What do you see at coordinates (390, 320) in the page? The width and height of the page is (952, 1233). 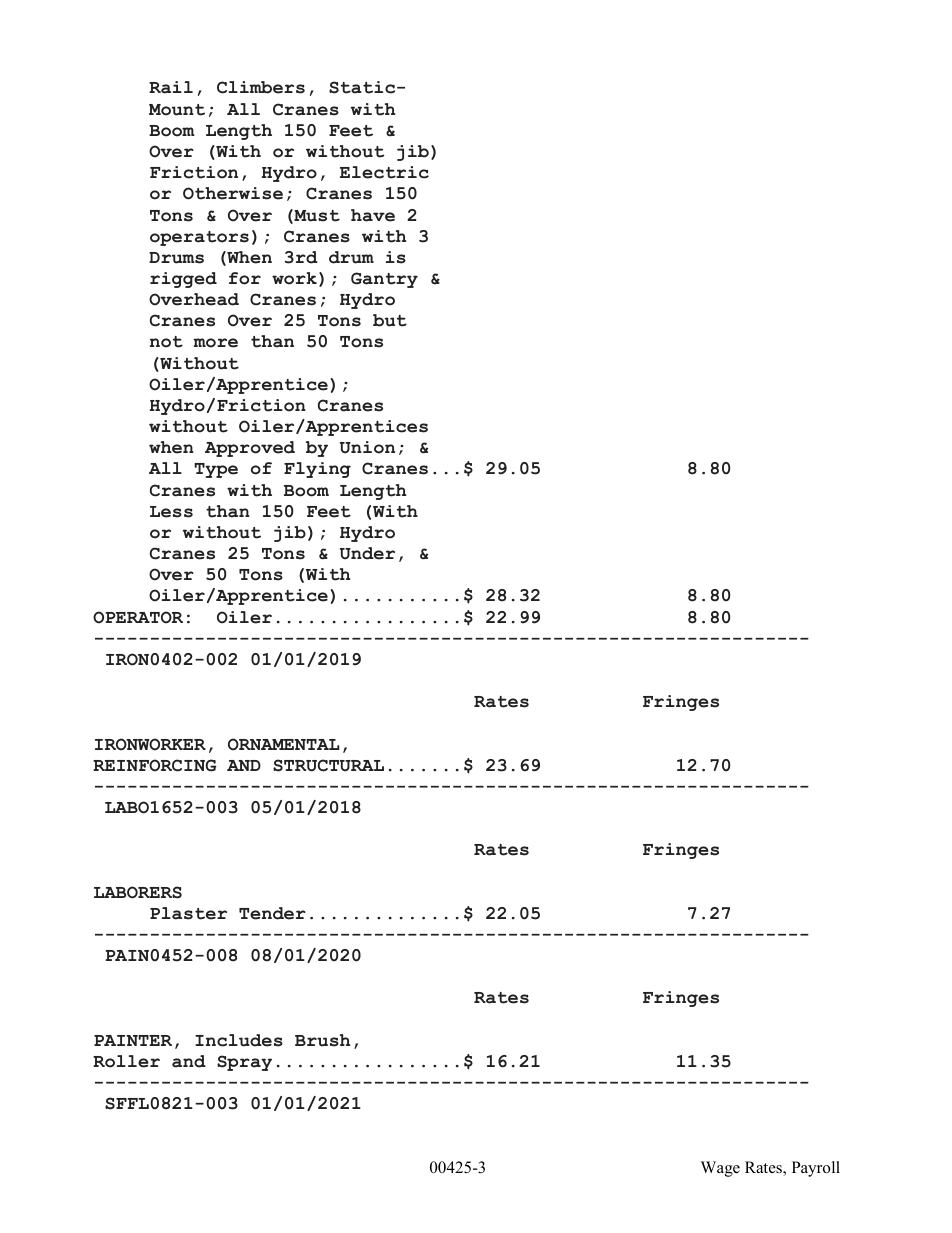 I see `but` at bounding box center [390, 320].
